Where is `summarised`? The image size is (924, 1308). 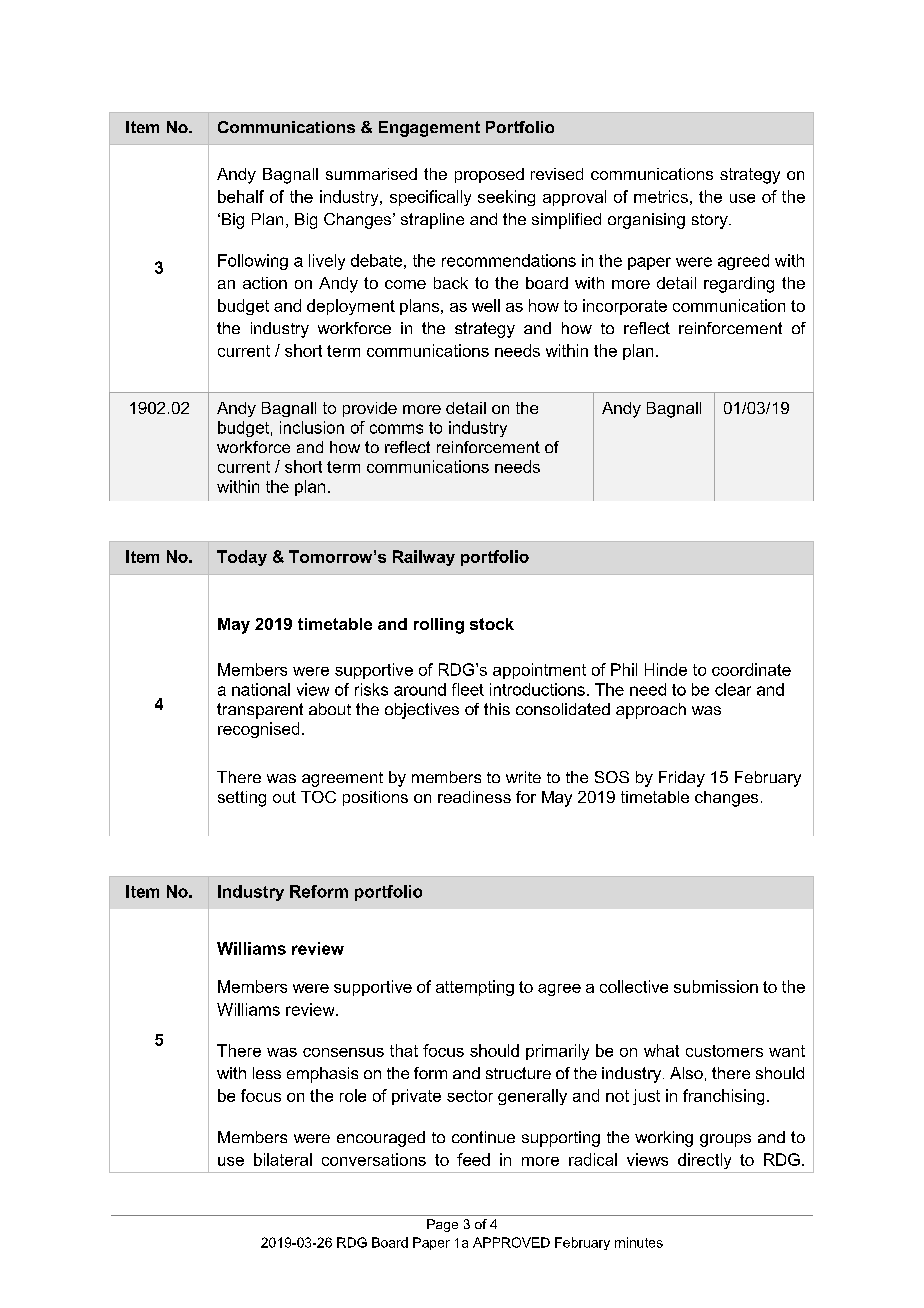 summarised is located at coordinates (371, 174).
